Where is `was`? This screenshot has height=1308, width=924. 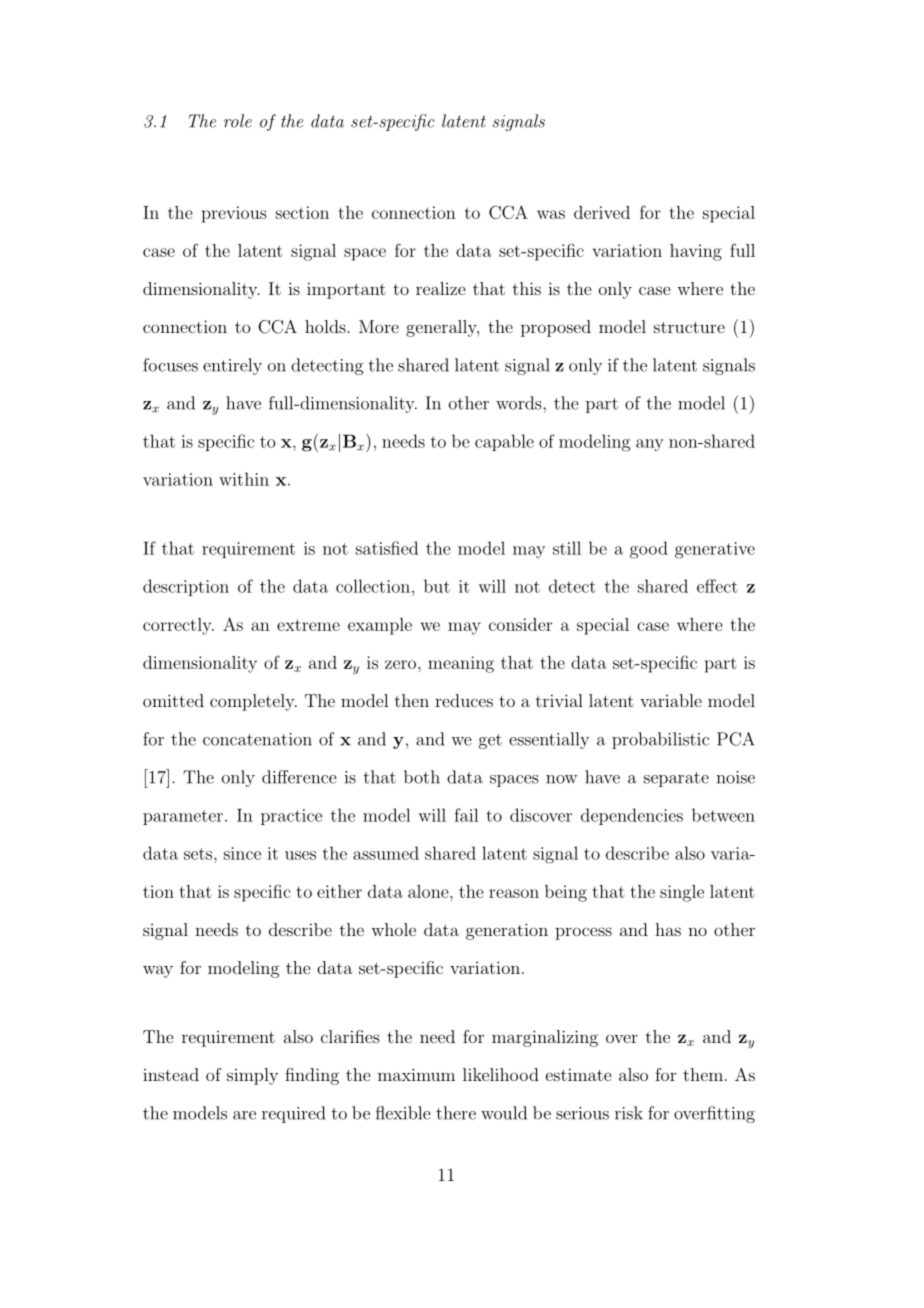
was is located at coordinates (551, 214).
